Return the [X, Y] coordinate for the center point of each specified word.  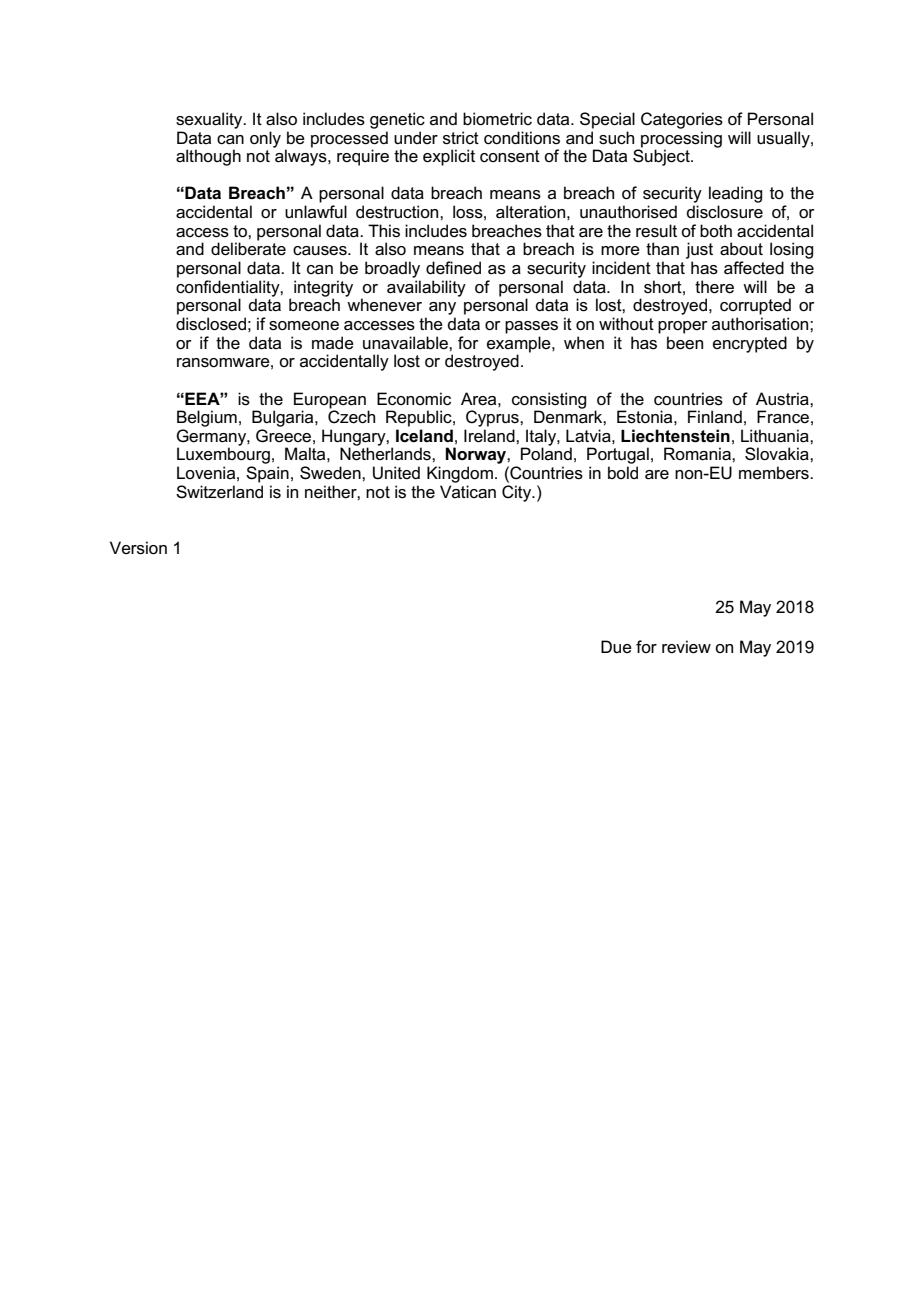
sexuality [210, 120]
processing [680, 140]
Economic [414, 399]
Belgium [207, 418]
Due [616, 647]
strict [461, 138]
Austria [783, 399]
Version [138, 548]
